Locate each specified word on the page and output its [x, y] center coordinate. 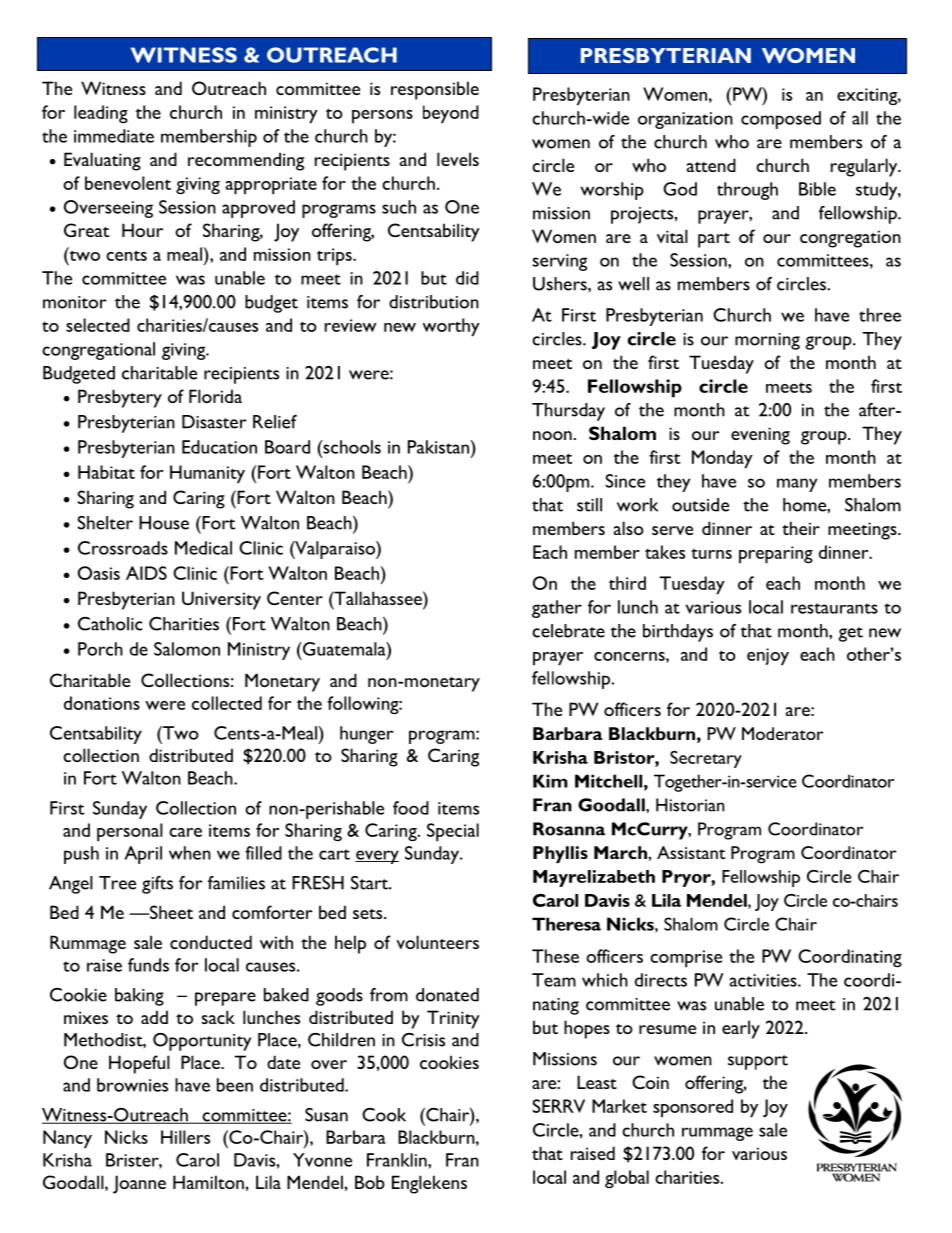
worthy [451, 327]
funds [148, 965]
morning [767, 341]
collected [227, 703]
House [164, 523]
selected [98, 325]
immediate [114, 136]
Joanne [139, 1184]
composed [781, 120]
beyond [451, 114]
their [801, 528]
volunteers [437, 942]
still [589, 505]
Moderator [783, 733]
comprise [686, 959]
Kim [550, 781]
